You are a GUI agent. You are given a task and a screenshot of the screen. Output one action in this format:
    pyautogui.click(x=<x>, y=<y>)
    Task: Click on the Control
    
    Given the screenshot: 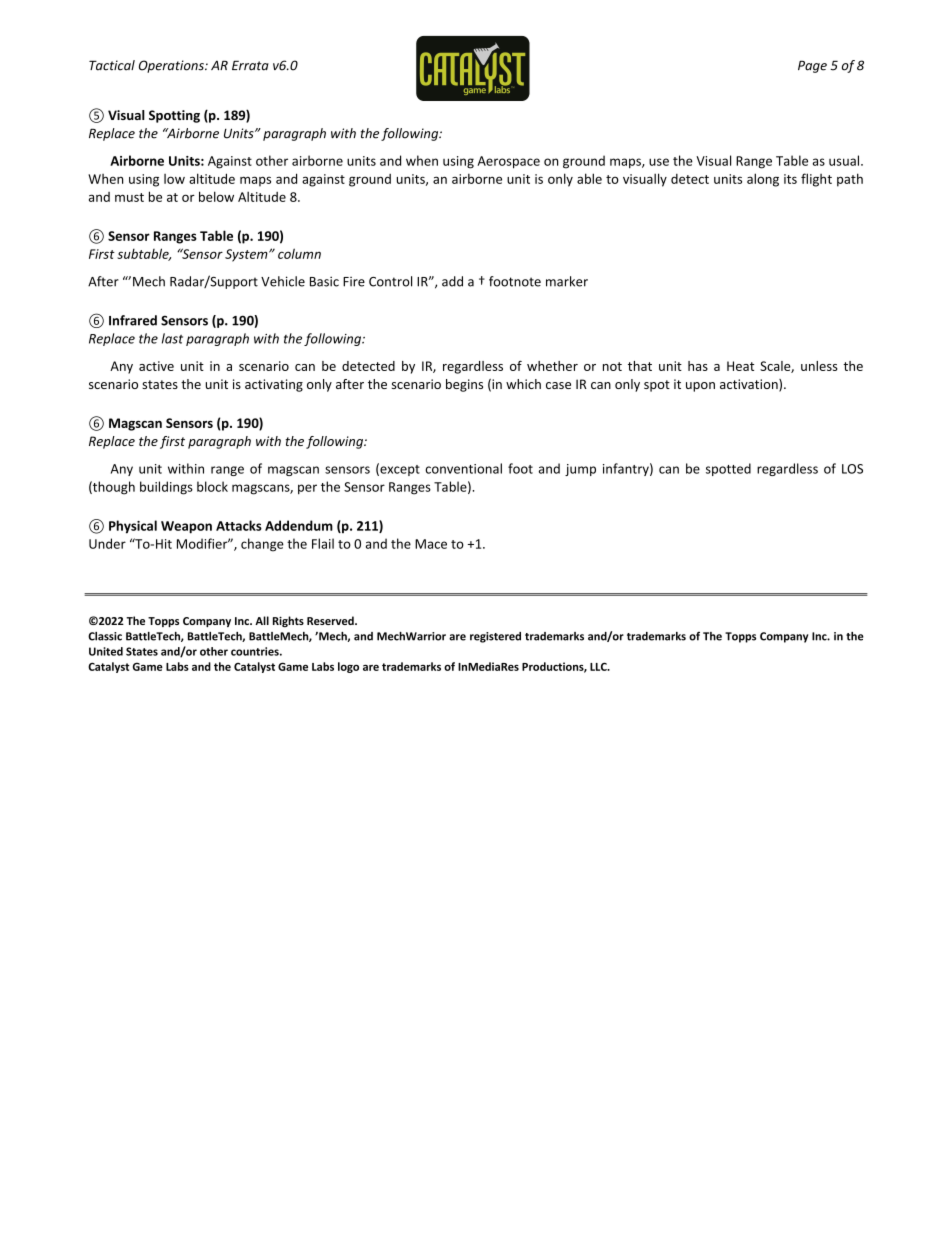 What is the action you would take?
    pyautogui.click(x=390, y=281)
